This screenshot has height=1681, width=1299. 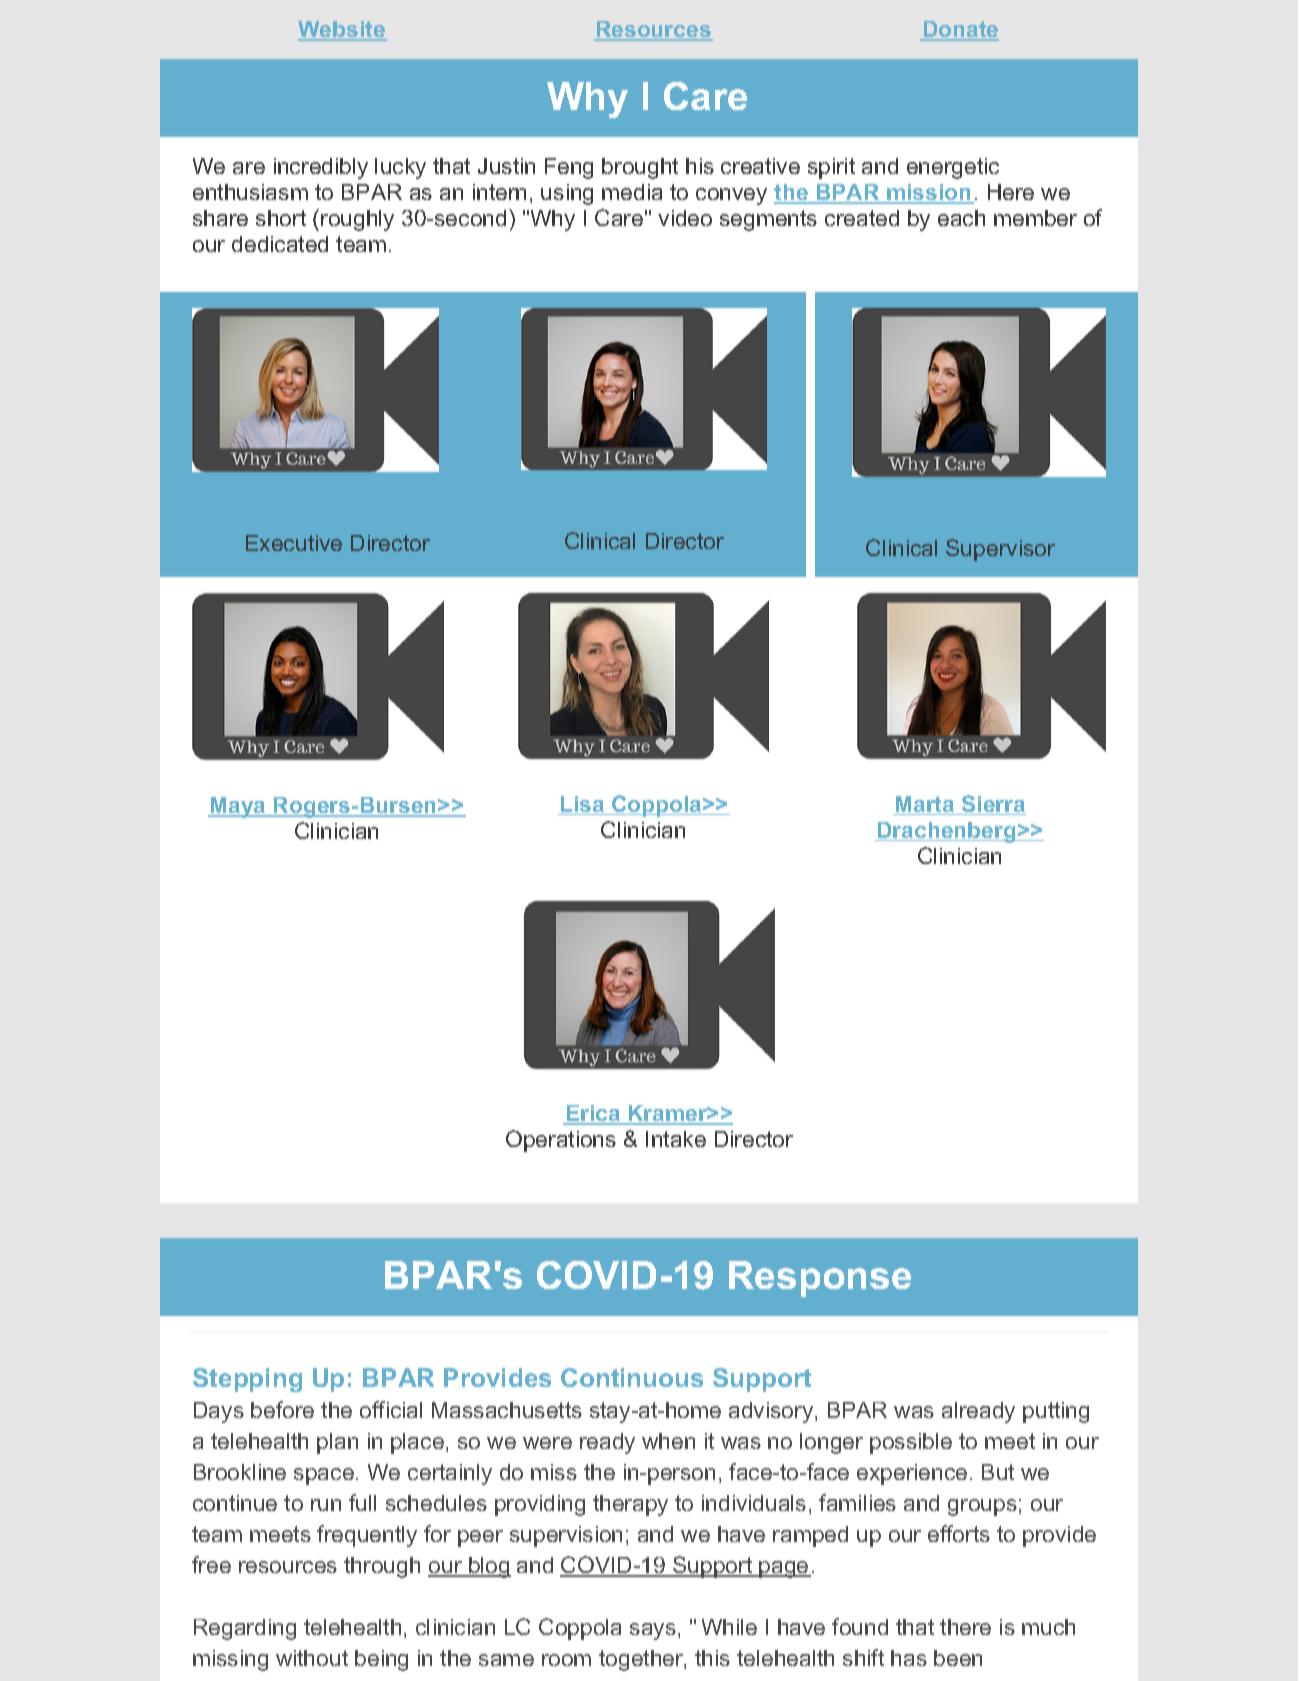 What do you see at coordinates (1000, 550) in the screenshot?
I see `Supervisor` at bounding box center [1000, 550].
